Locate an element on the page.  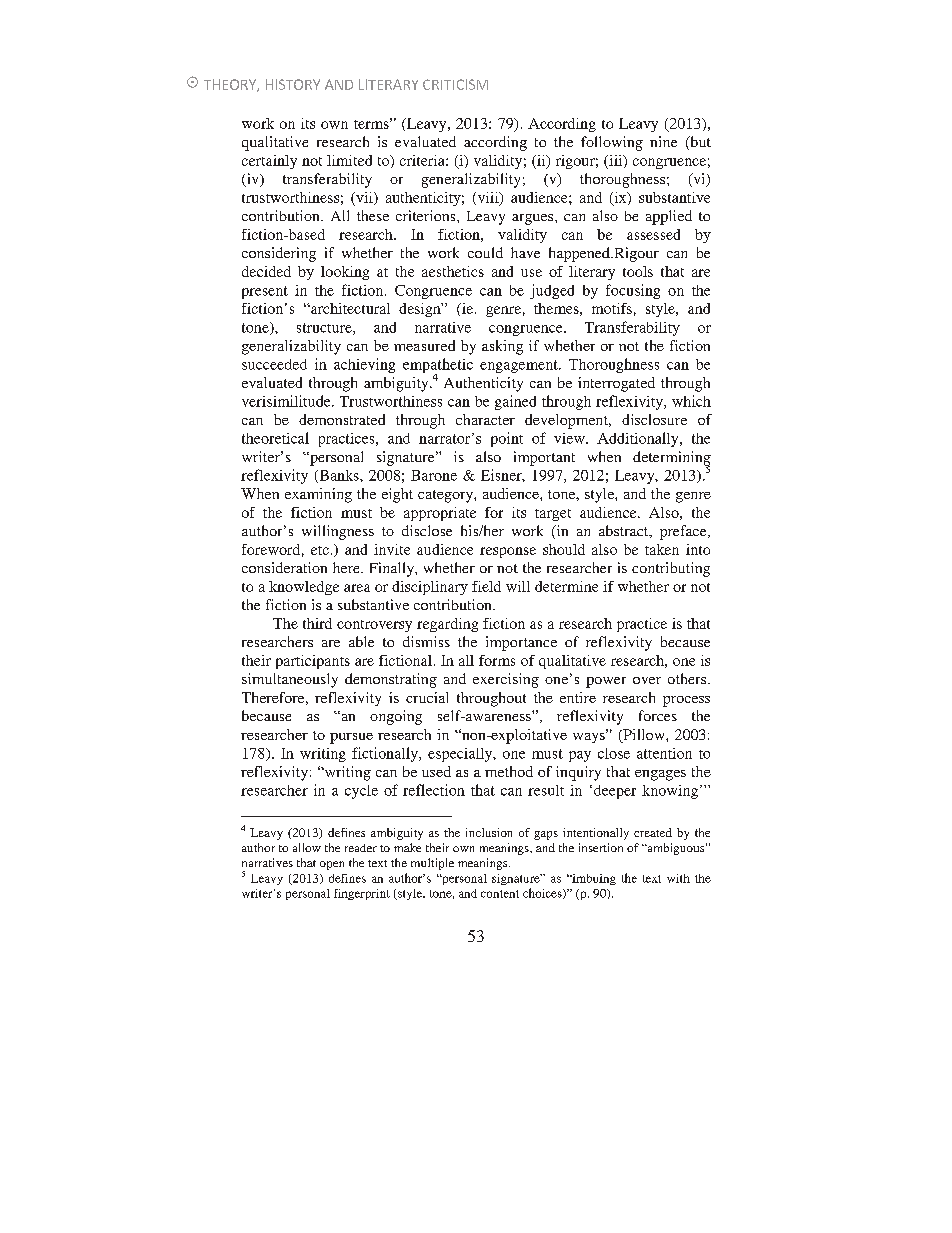
limited is located at coordinates (349, 160).
